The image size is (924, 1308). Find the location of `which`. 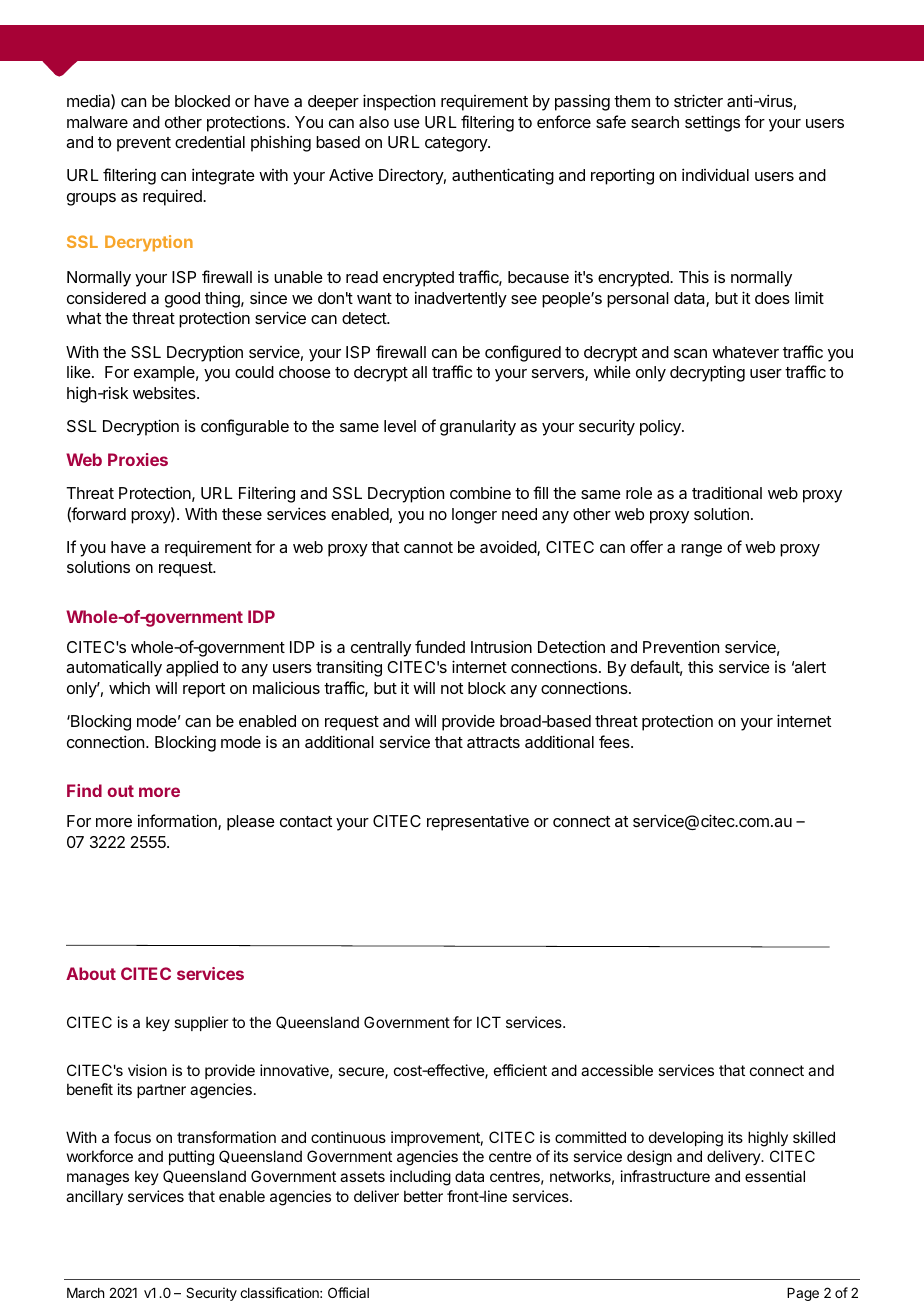

which is located at coordinates (129, 687).
